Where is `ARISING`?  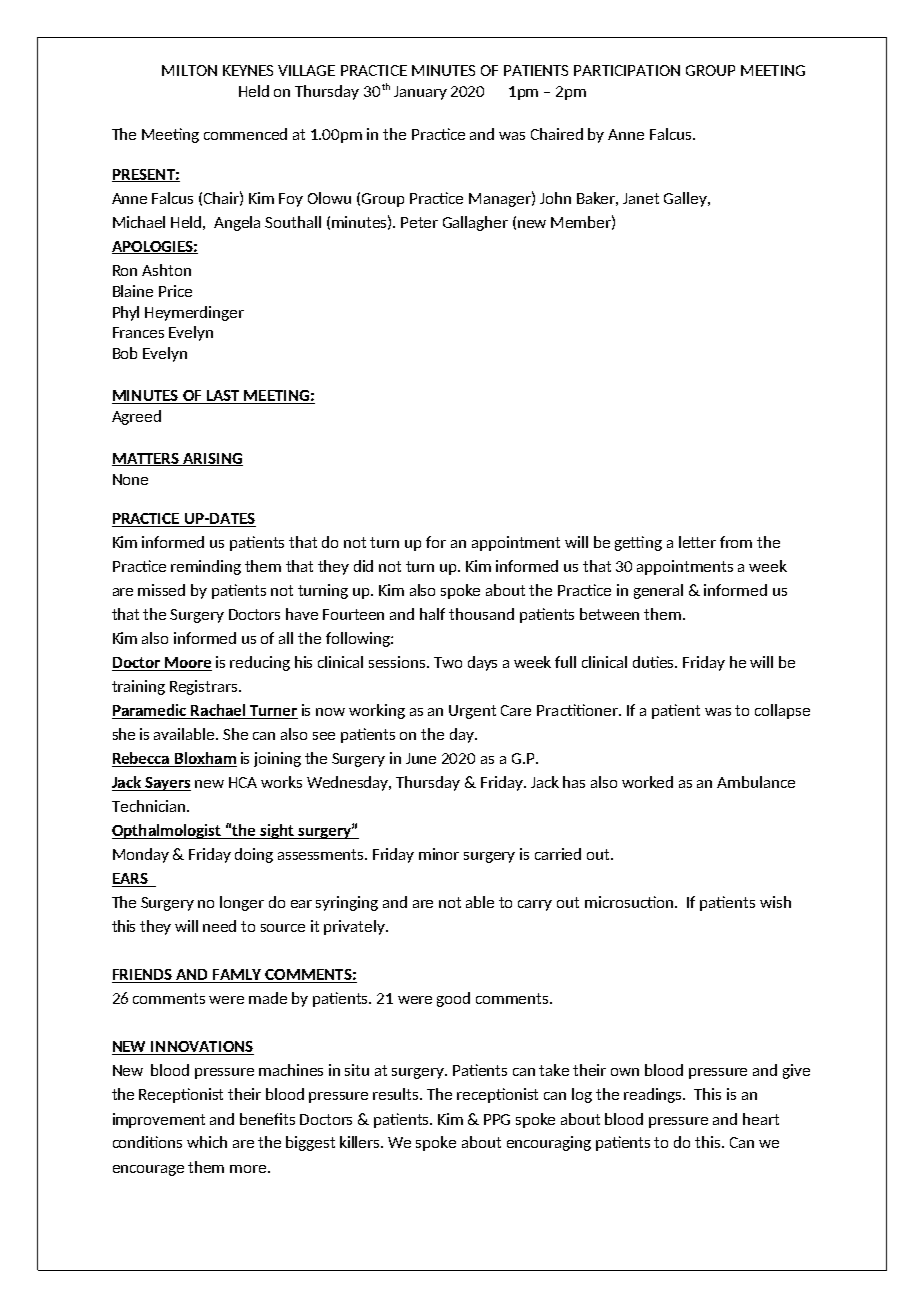 ARISING is located at coordinates (212, 459).
